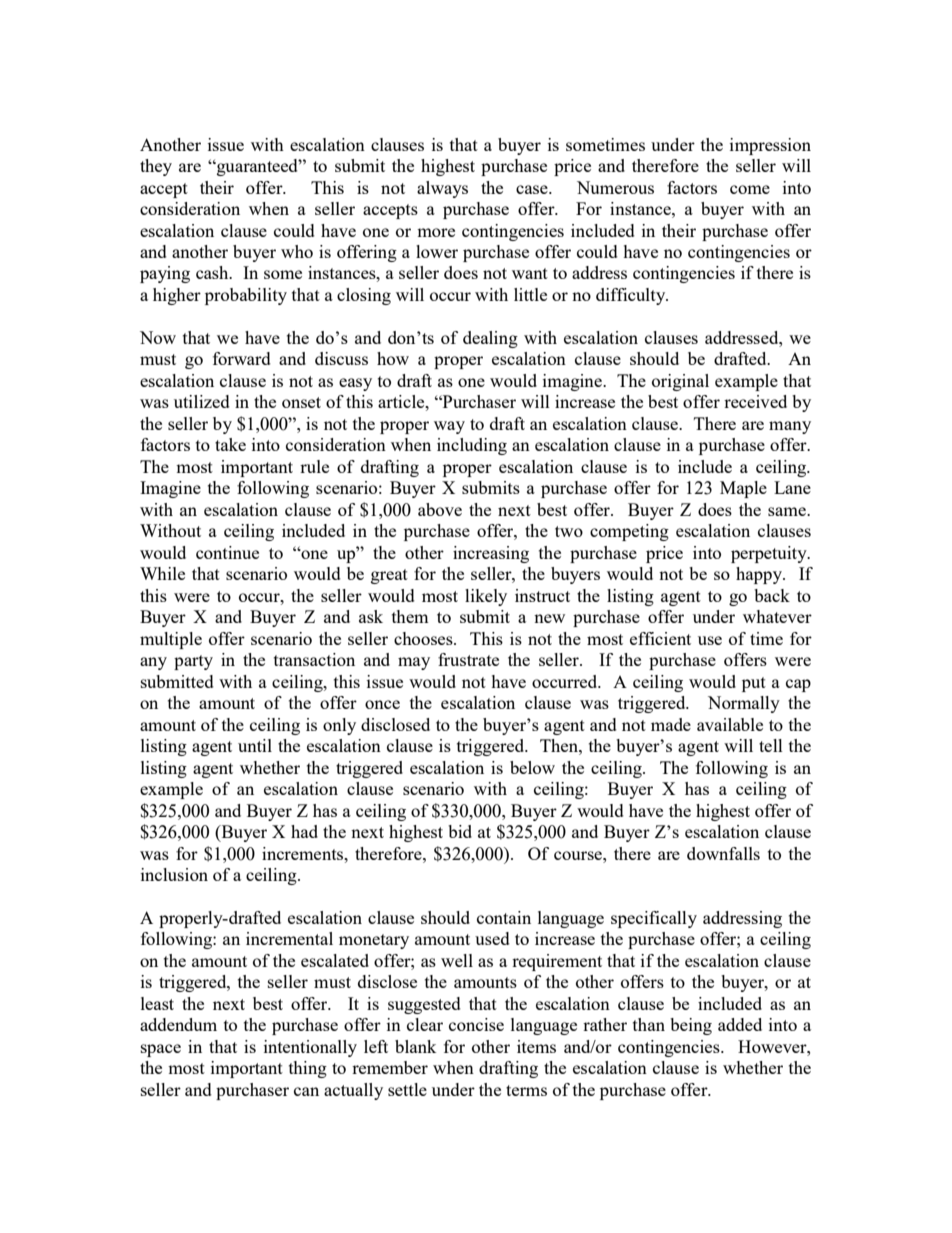 The height and width of the screenshot is (1233, 952). I want to click on tell, so click(771, 745).
